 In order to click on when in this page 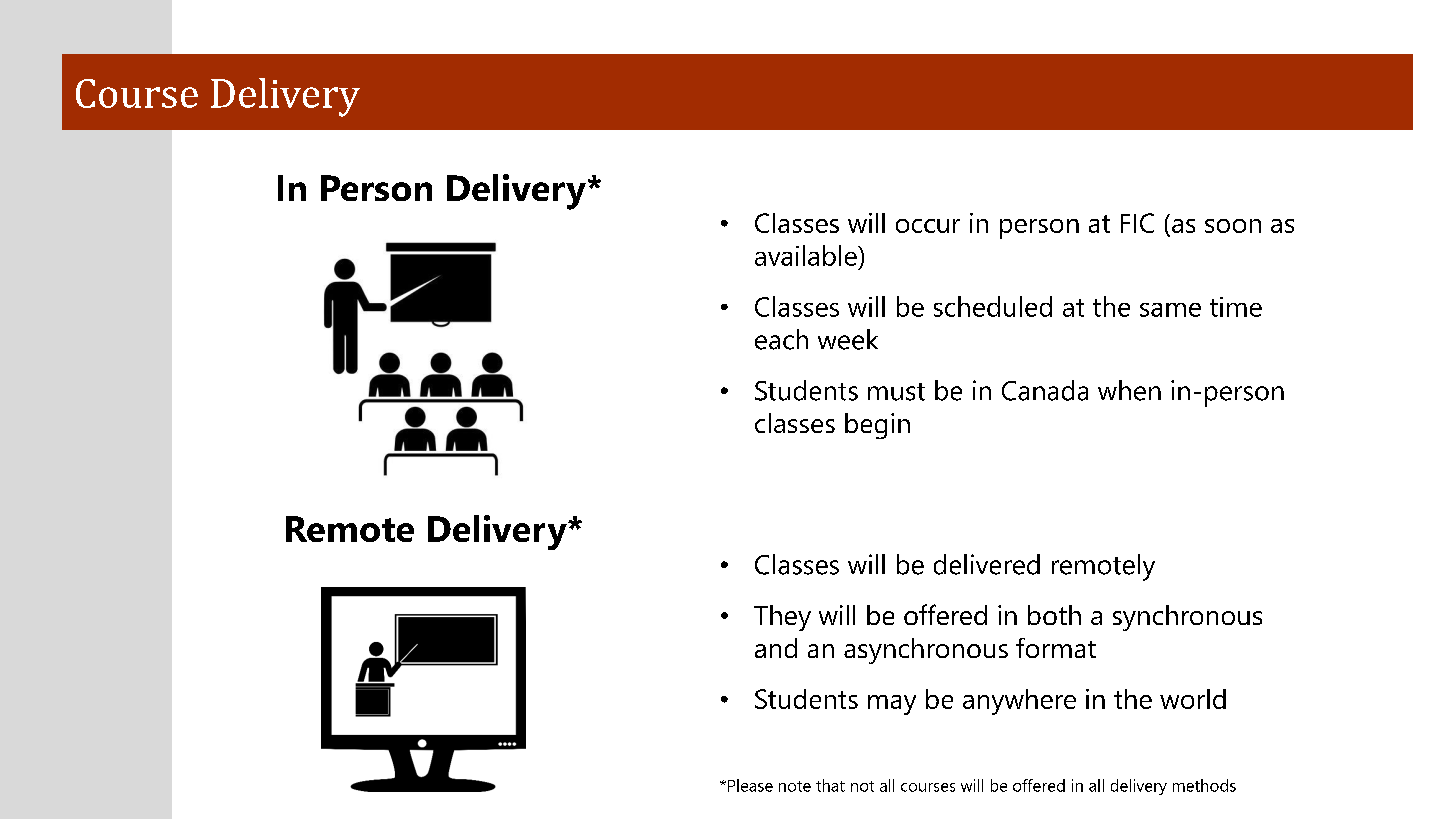, I will do `click(1129, 390)`.
